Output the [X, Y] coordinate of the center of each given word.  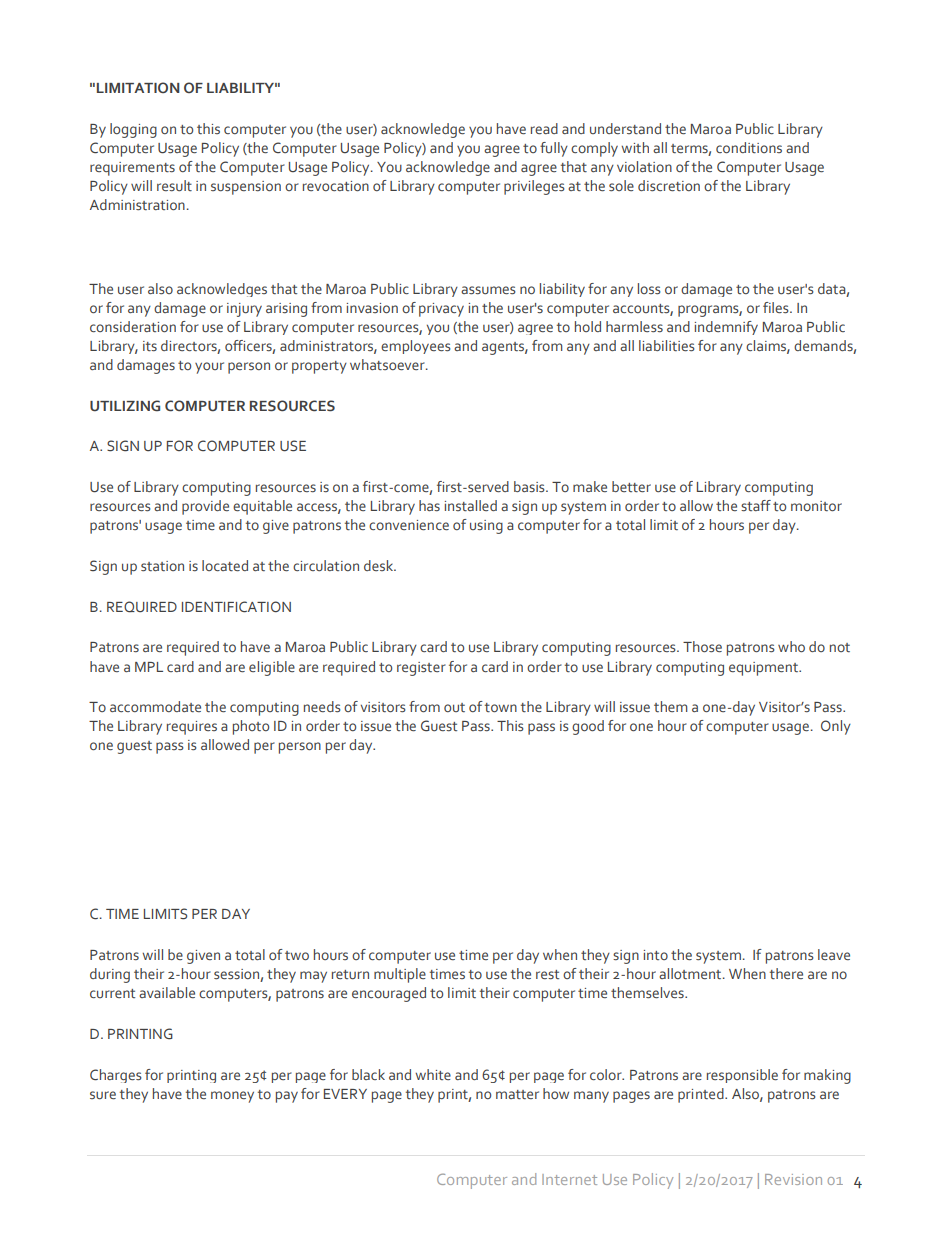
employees [416, 347]
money [232, 1097]
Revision [793, 1179]
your [209, 368]
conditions [749, 148]
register [421, 669]
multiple [400, 975]
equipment [764, 669]
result [174, 186]
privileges [534, 187]
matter [517, 1095]
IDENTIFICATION [236, 607]
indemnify [726, 328]
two [297, 955]
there [786, 974]
